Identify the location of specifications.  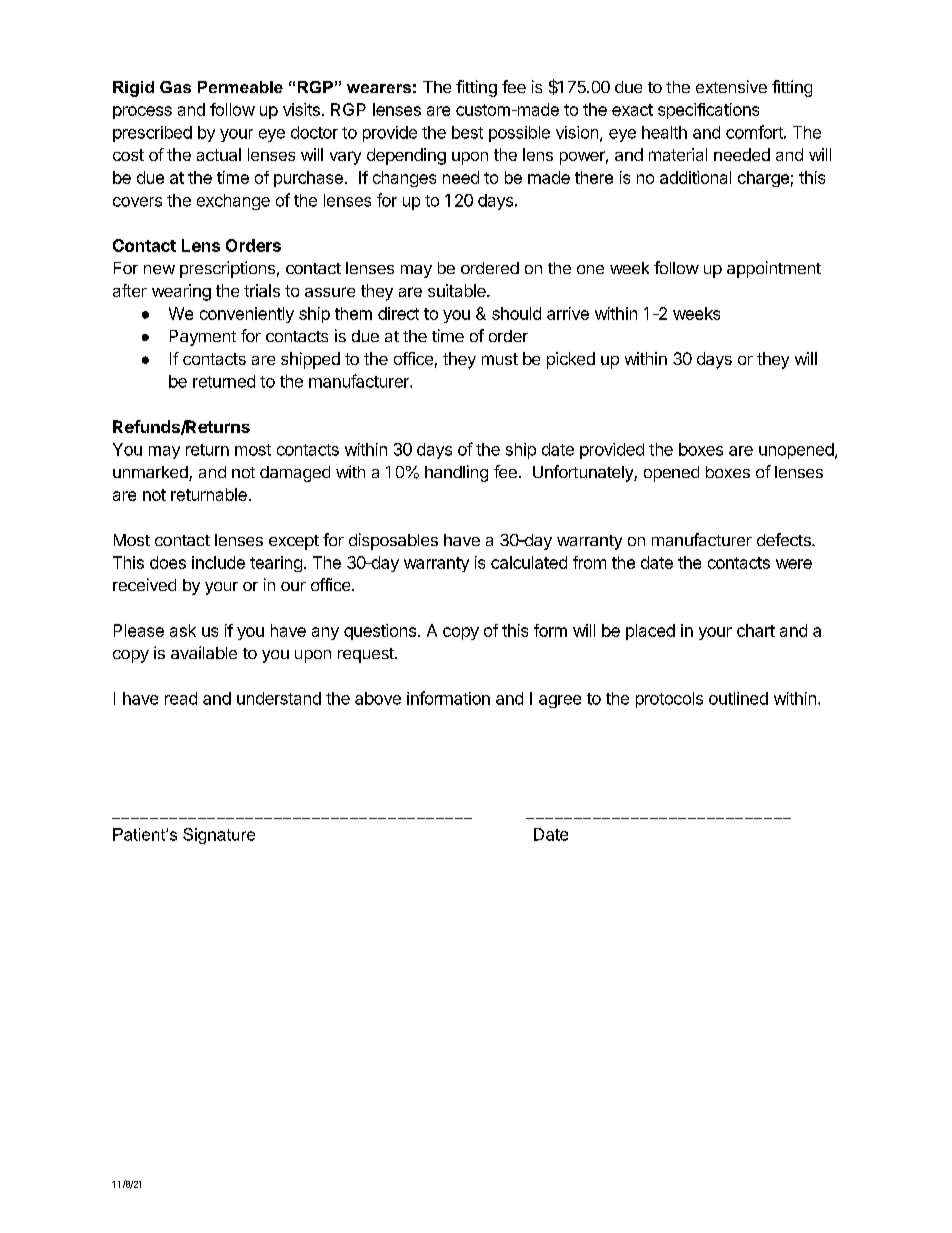
(708, 111).
